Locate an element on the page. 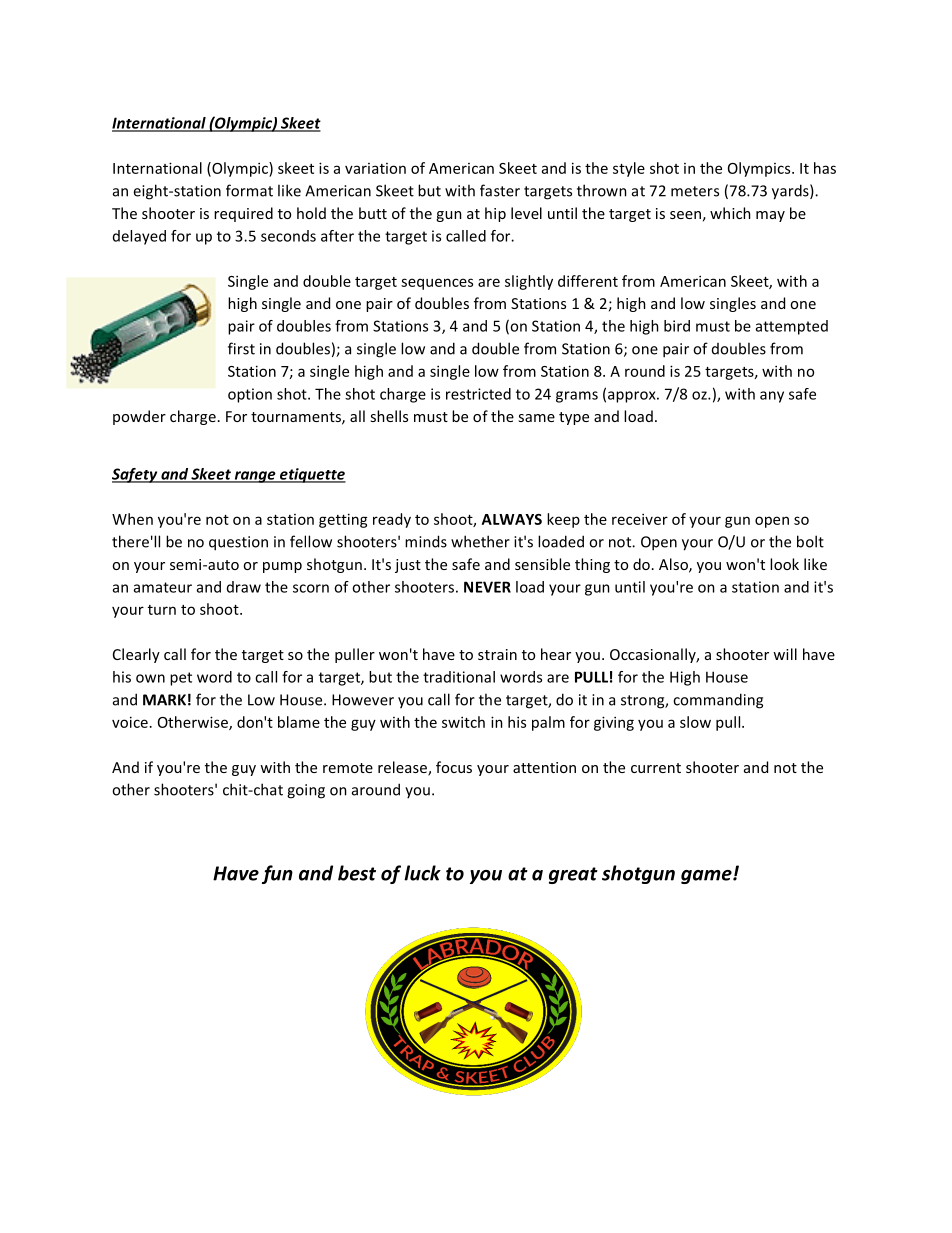  option is located at coordinates (250, 395).
